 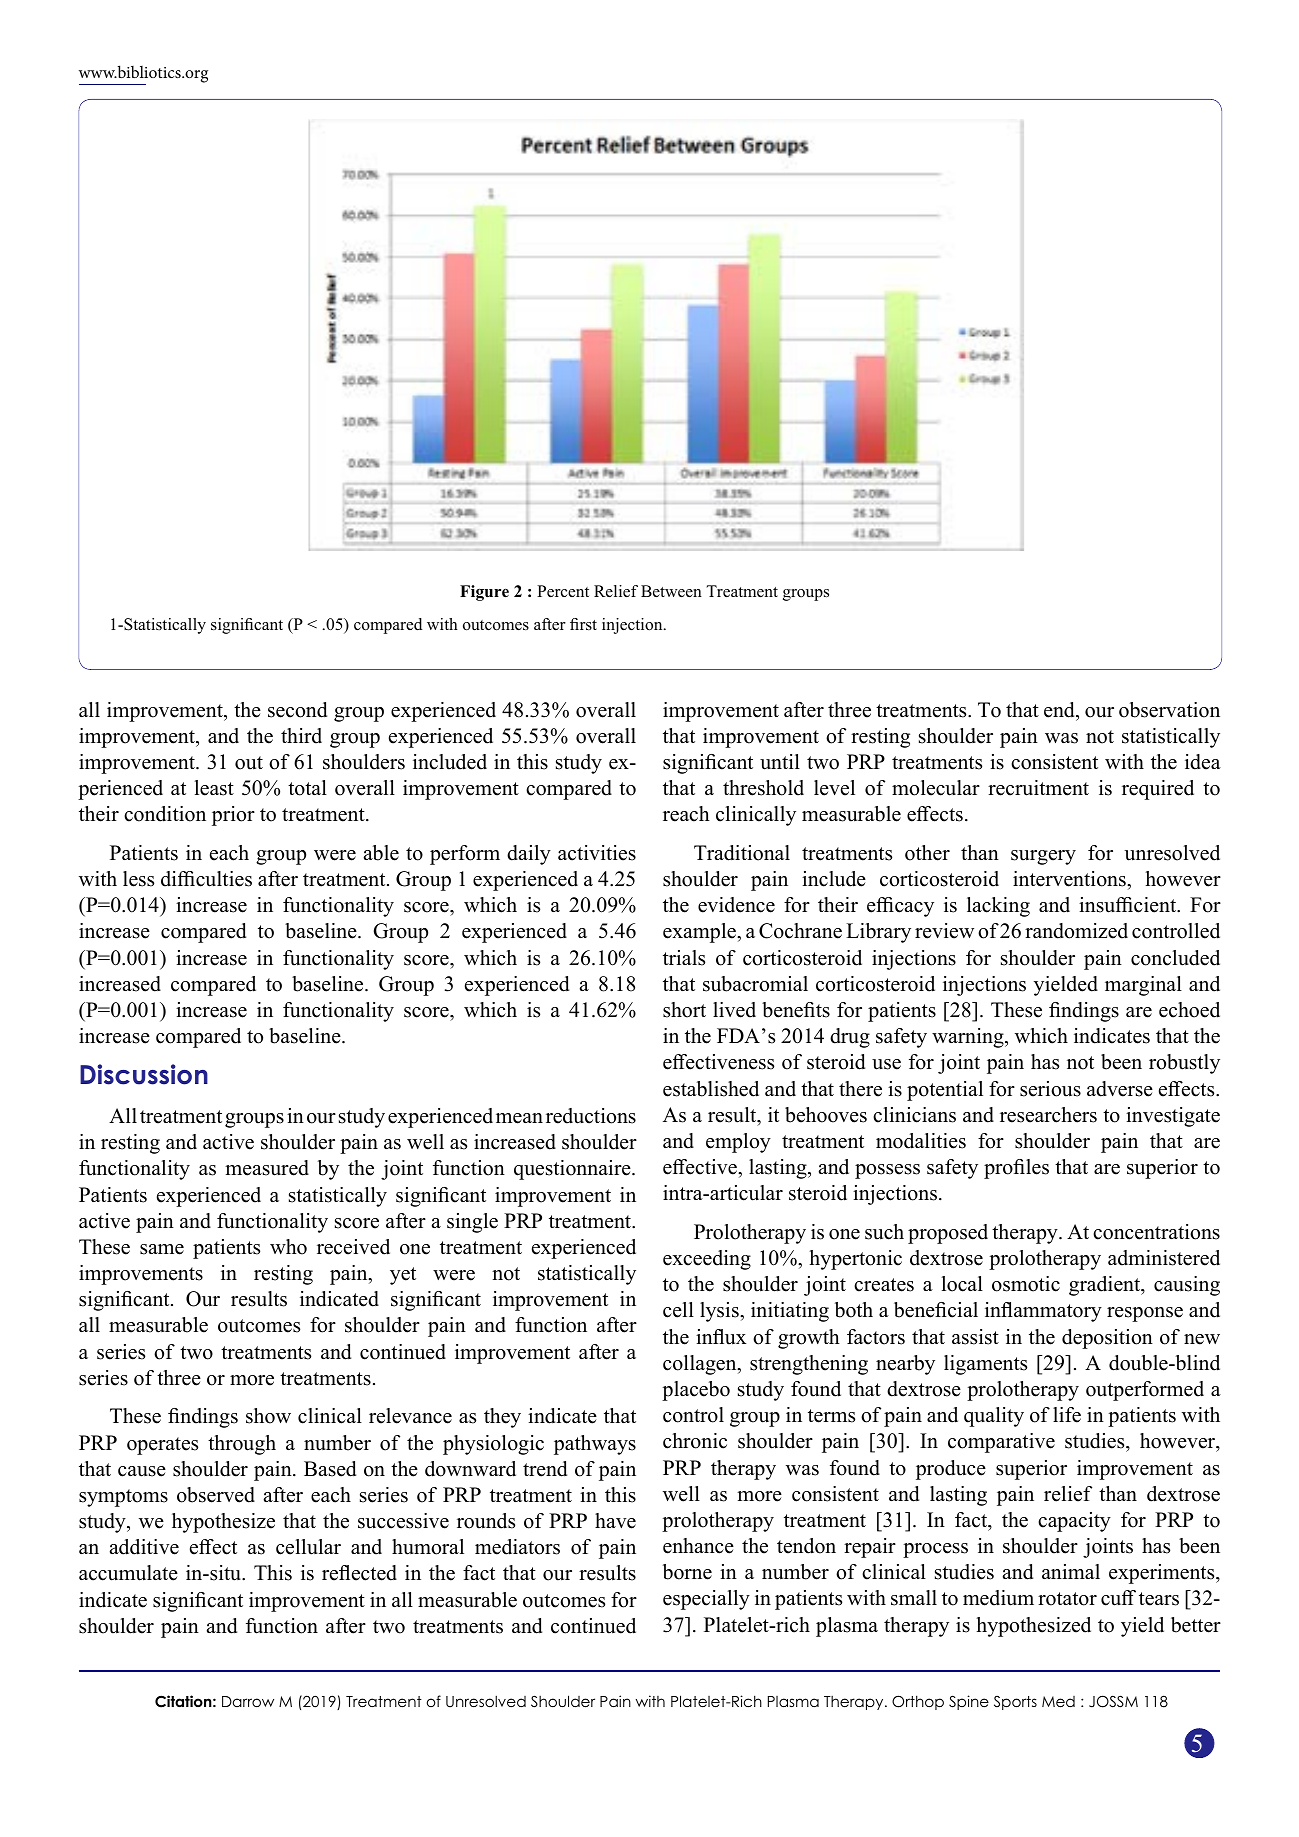 I want to click on comparative, so click(x=1001, y=1443).
